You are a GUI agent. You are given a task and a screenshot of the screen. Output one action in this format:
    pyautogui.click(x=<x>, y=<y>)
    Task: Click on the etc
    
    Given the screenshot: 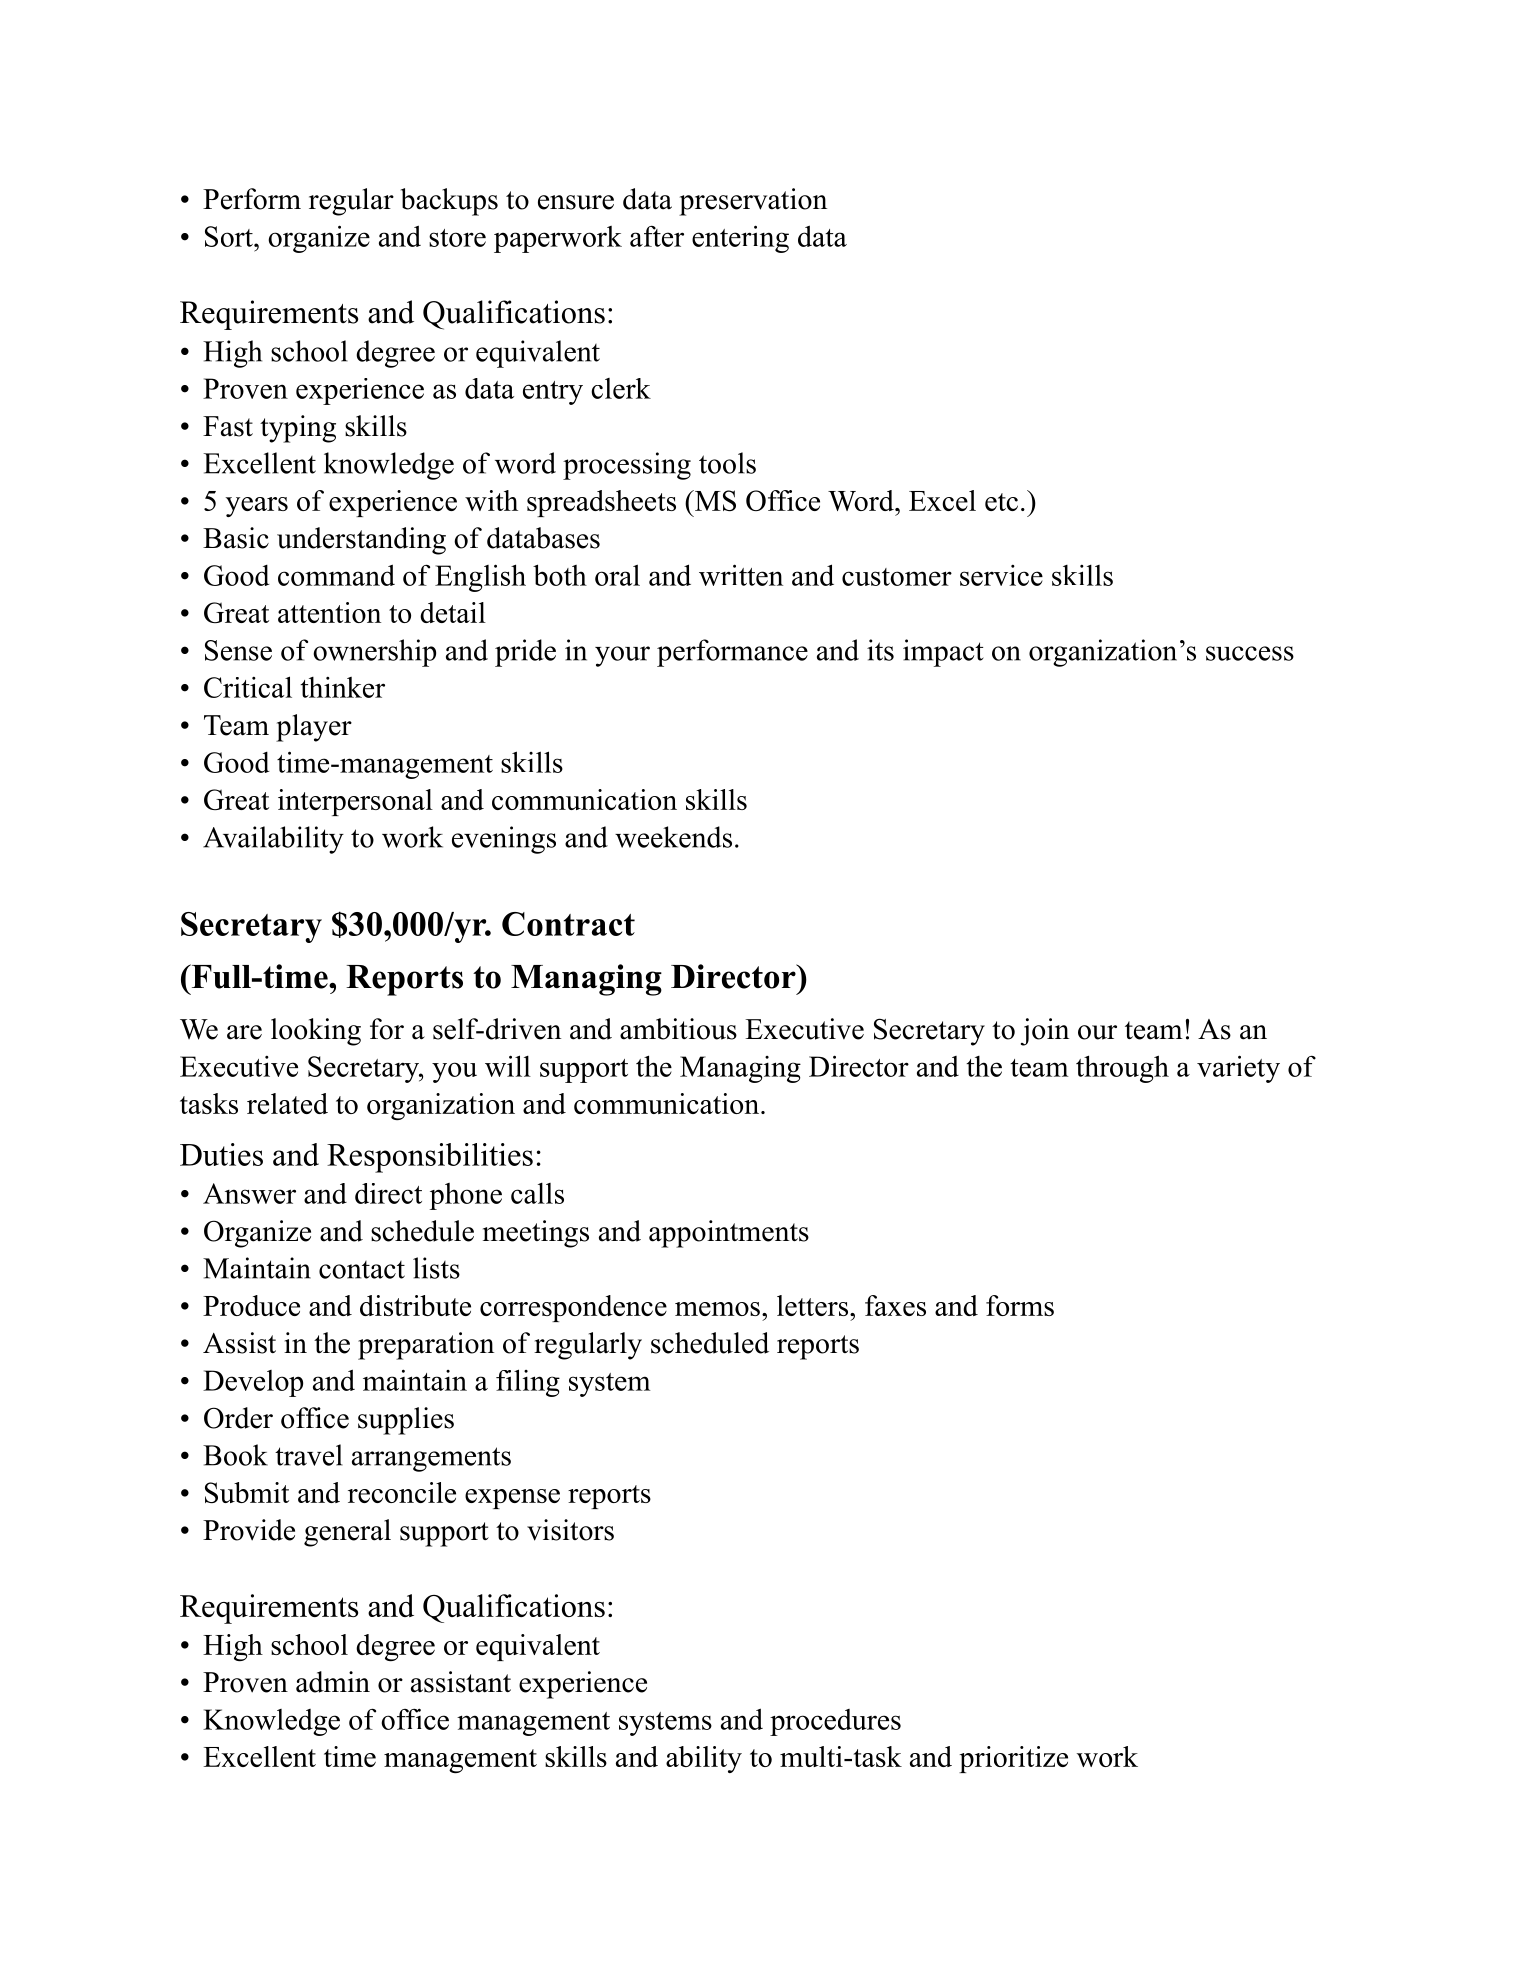 What is the action you would take?
    pyautogui.click(x=1001, y=502)
